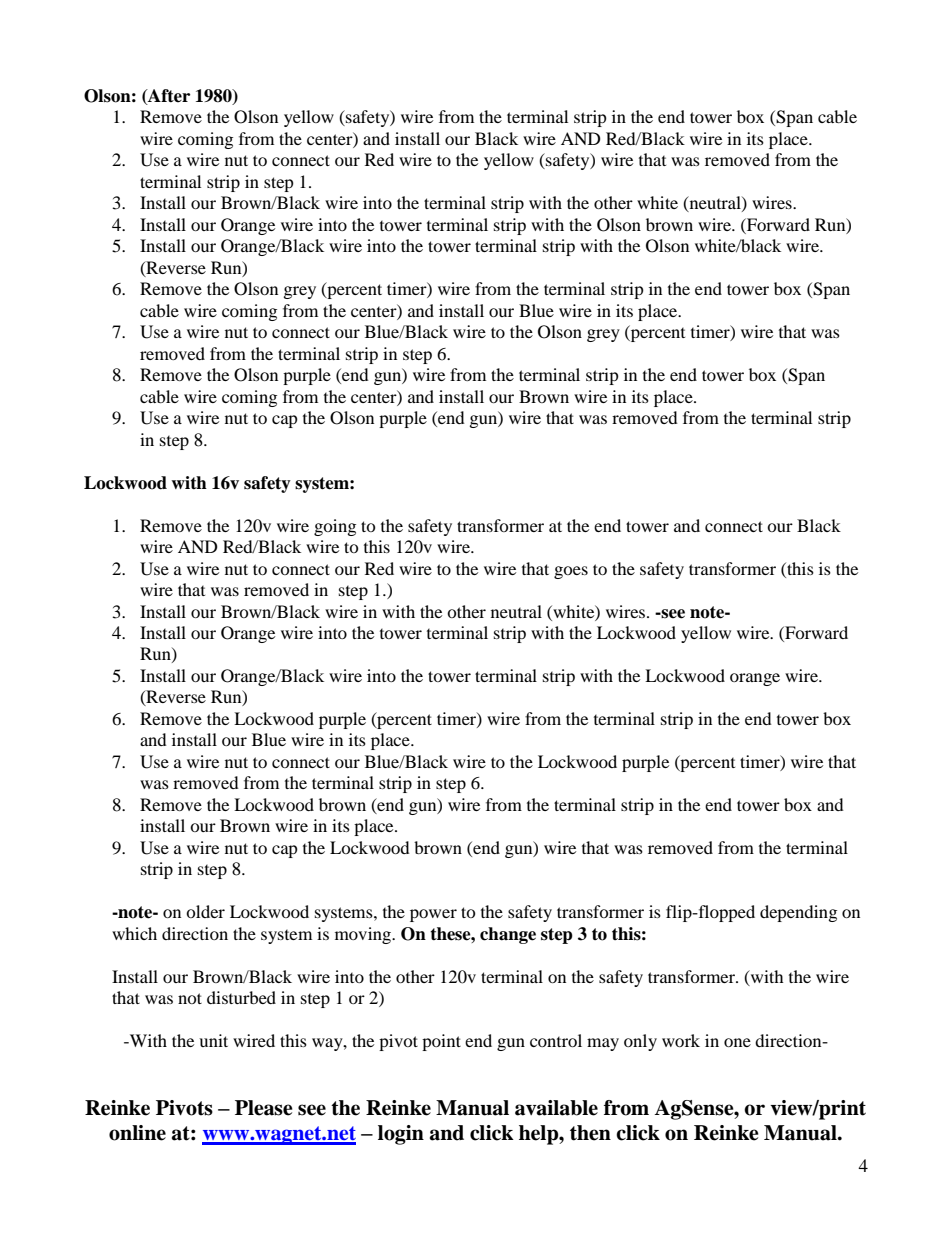 The width and height of the screenshot is (952, 1233). What do you see at coordinates (798, 913) in the screenshot?
I see `depending` at bounding box center [798, 913].
